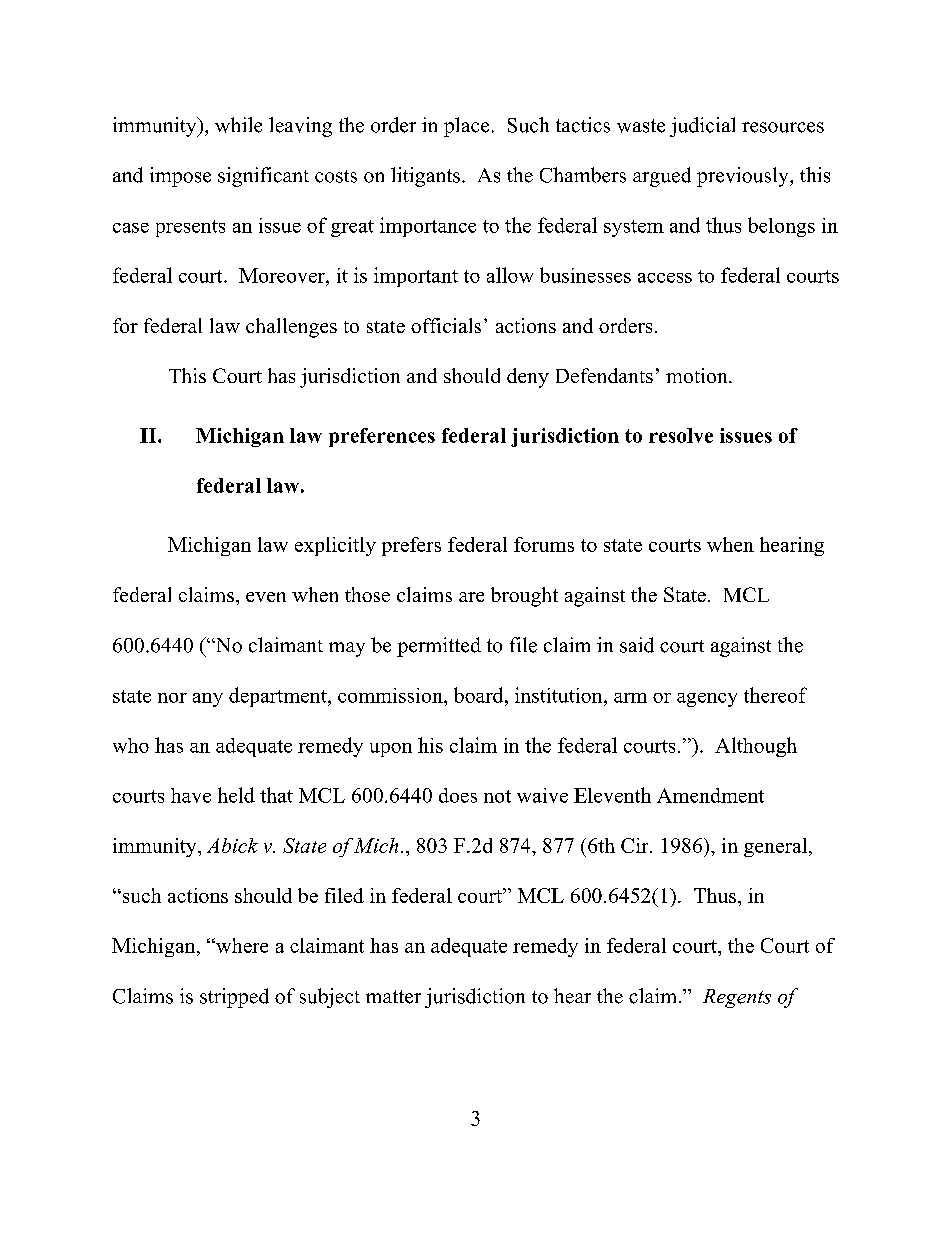 This page has height=1233, width=952. I want to click on preferences, so click(382, 437).
